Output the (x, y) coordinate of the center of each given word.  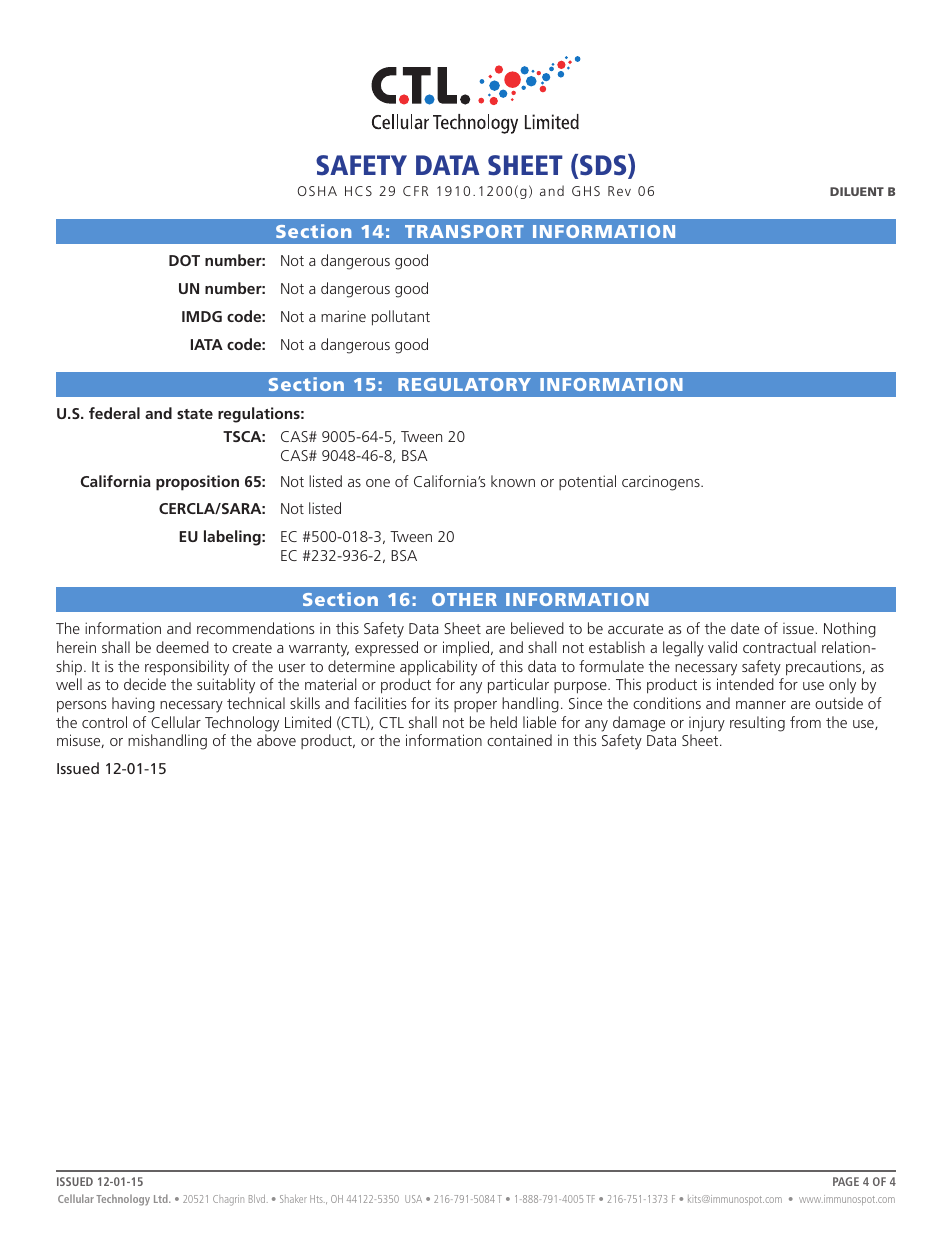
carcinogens (662, 483)
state (195, 414)
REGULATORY (464, 384)
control (104, 722)
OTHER (464, 599)
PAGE (846, 1181)
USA (413, 1199)
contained (519, 740)
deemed (182, 647)
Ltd (162, 1198)
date (745, 628)
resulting (757, 724)
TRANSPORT (464, 231)
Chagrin (228, 1200)
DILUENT (857, 191)
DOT (184, 260)
